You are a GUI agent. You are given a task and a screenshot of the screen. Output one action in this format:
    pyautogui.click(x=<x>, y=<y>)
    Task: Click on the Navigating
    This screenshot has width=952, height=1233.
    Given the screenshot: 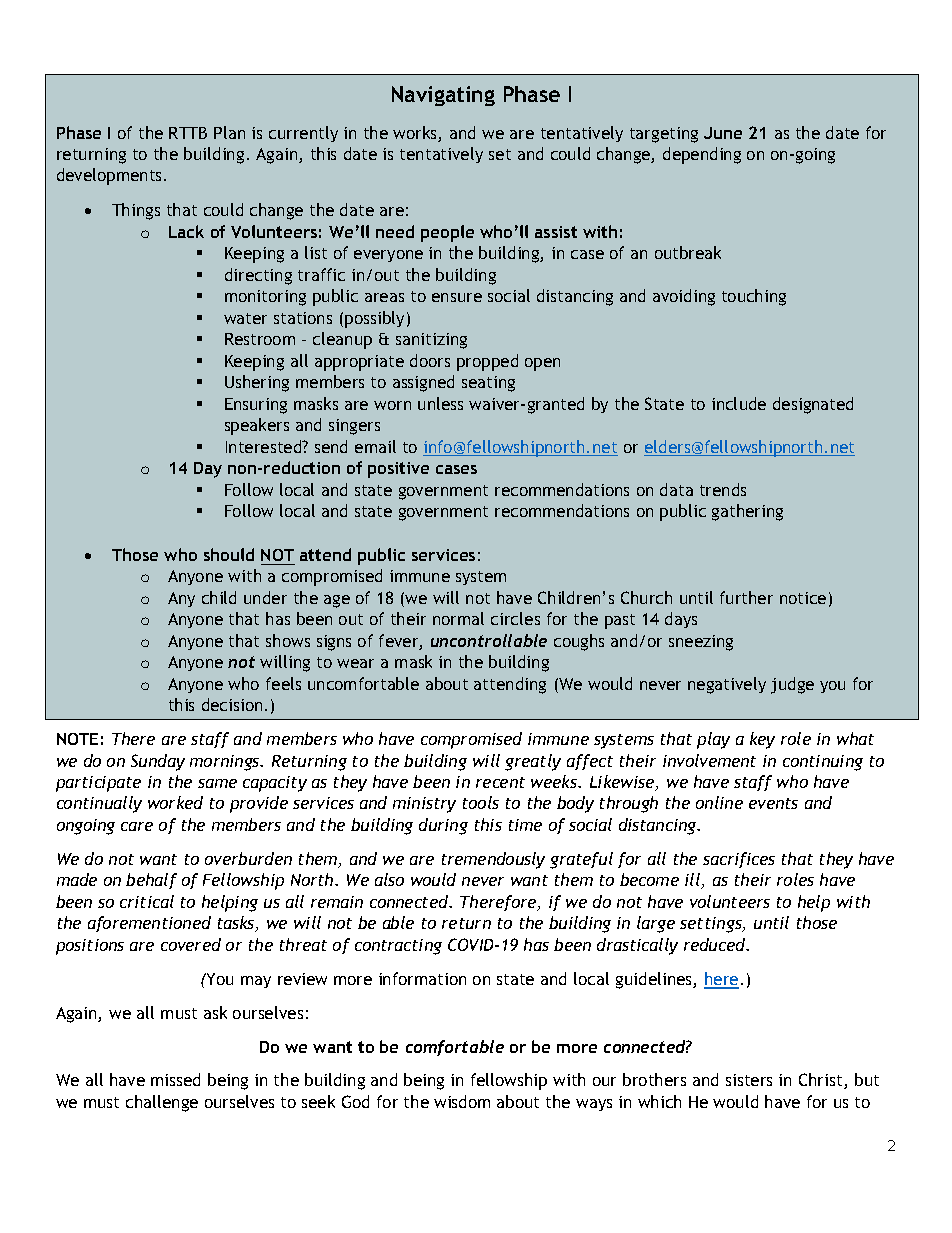 What is the action you would take?
    pyautogui.click(x=443, y=96)
